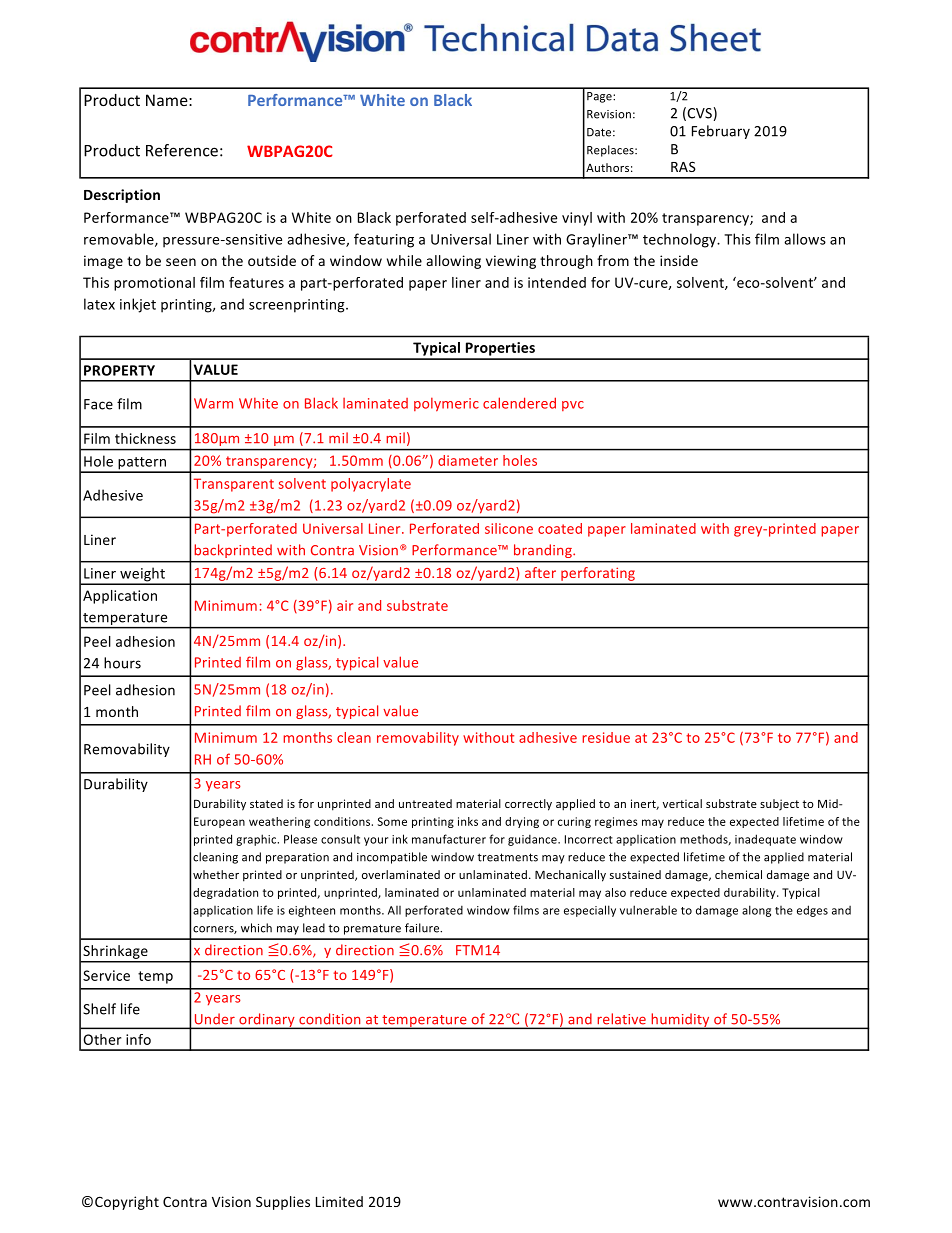  I want to click on February, so click(721, 132).
